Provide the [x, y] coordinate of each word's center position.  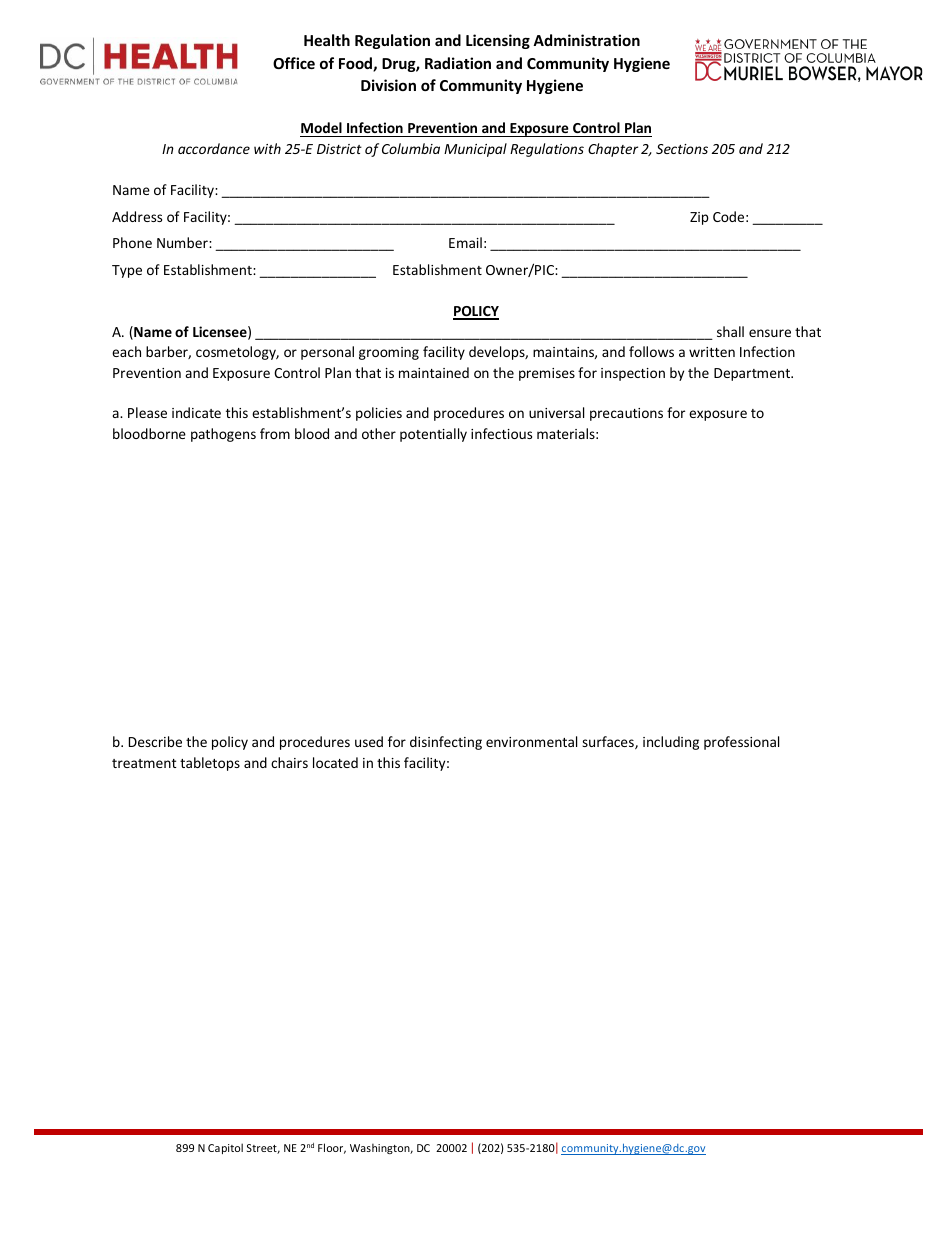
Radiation [458, 63]
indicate [196, 412]
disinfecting [446, 743]
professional [741, 743]
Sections [682, 149]
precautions [626, 414]
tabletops [210, 764]
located [335, 762]
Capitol [225, 1148]
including [671, 743]
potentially [433, 435]
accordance [214, 148]
